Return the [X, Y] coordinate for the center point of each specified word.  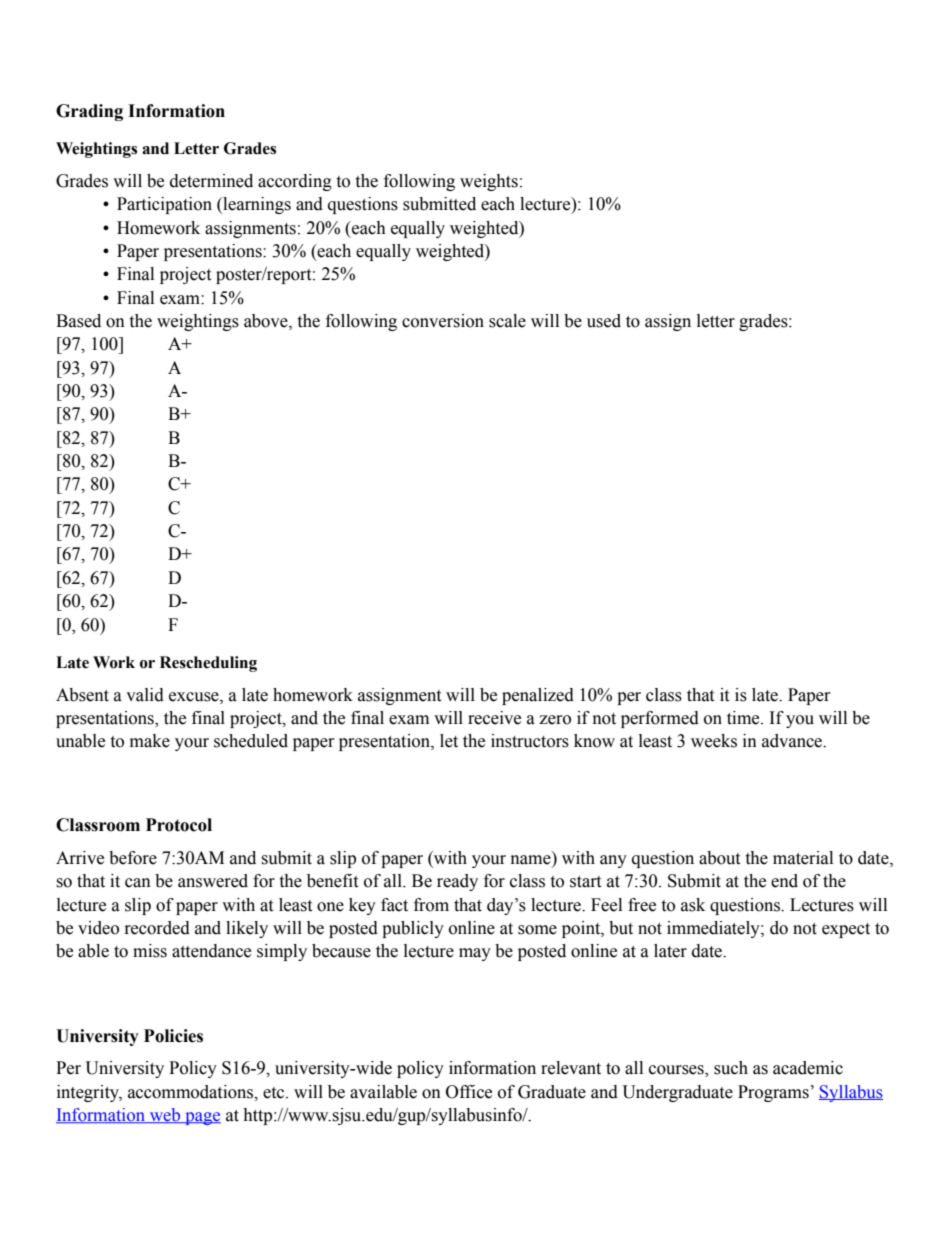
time [744, 718]
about [719, 858]
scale [507, 321]
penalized [538, 696]
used [604, 321]
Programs [773, 1093]
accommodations [192, 1092]
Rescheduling [208, 664]
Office [469, 1092]
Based [78, 321]
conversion [443, 321]
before [133, 858]
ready [457, 882]
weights [489, 182]
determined [211, 181]
